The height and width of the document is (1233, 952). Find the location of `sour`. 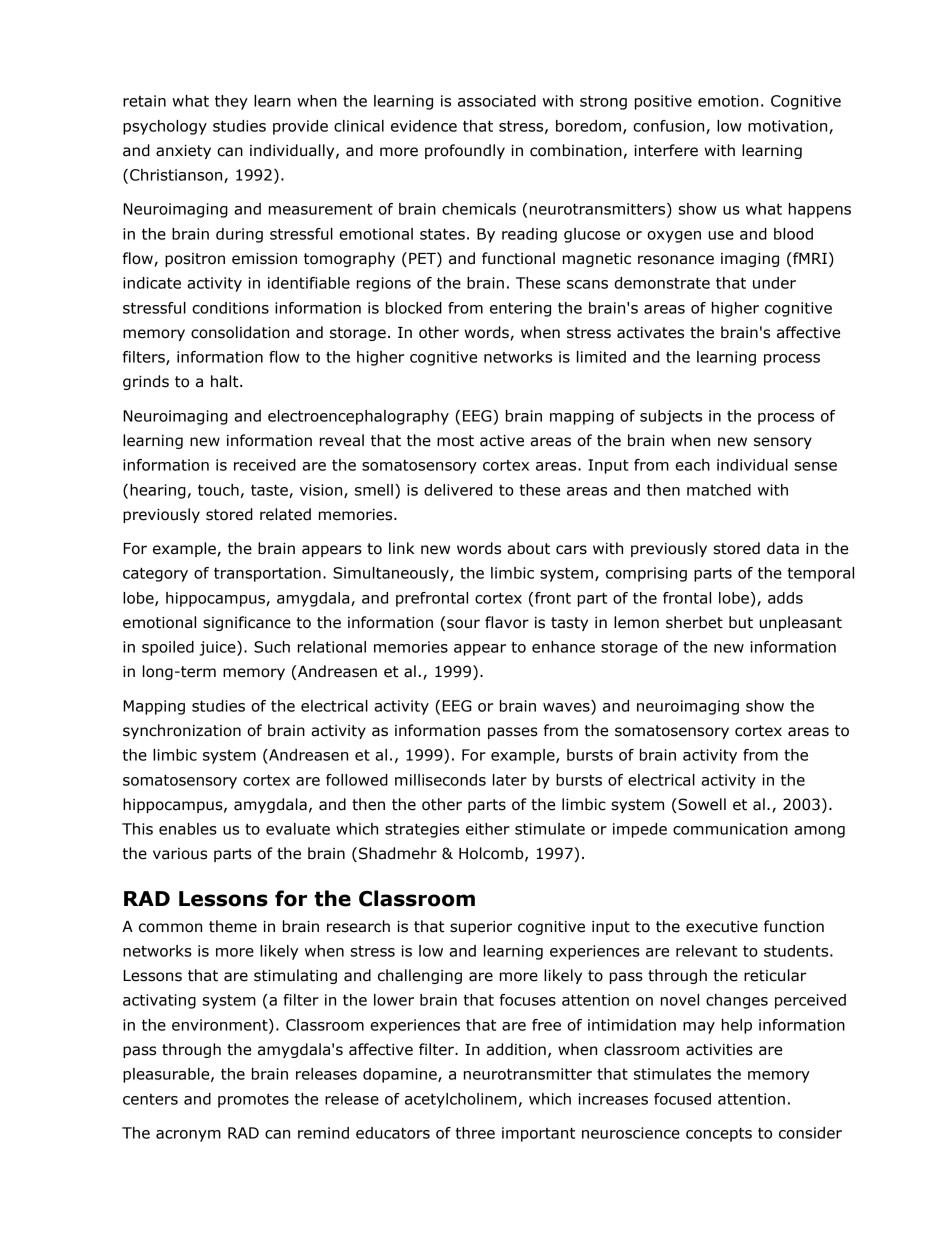

sour is located at coordinates (463, 624).
